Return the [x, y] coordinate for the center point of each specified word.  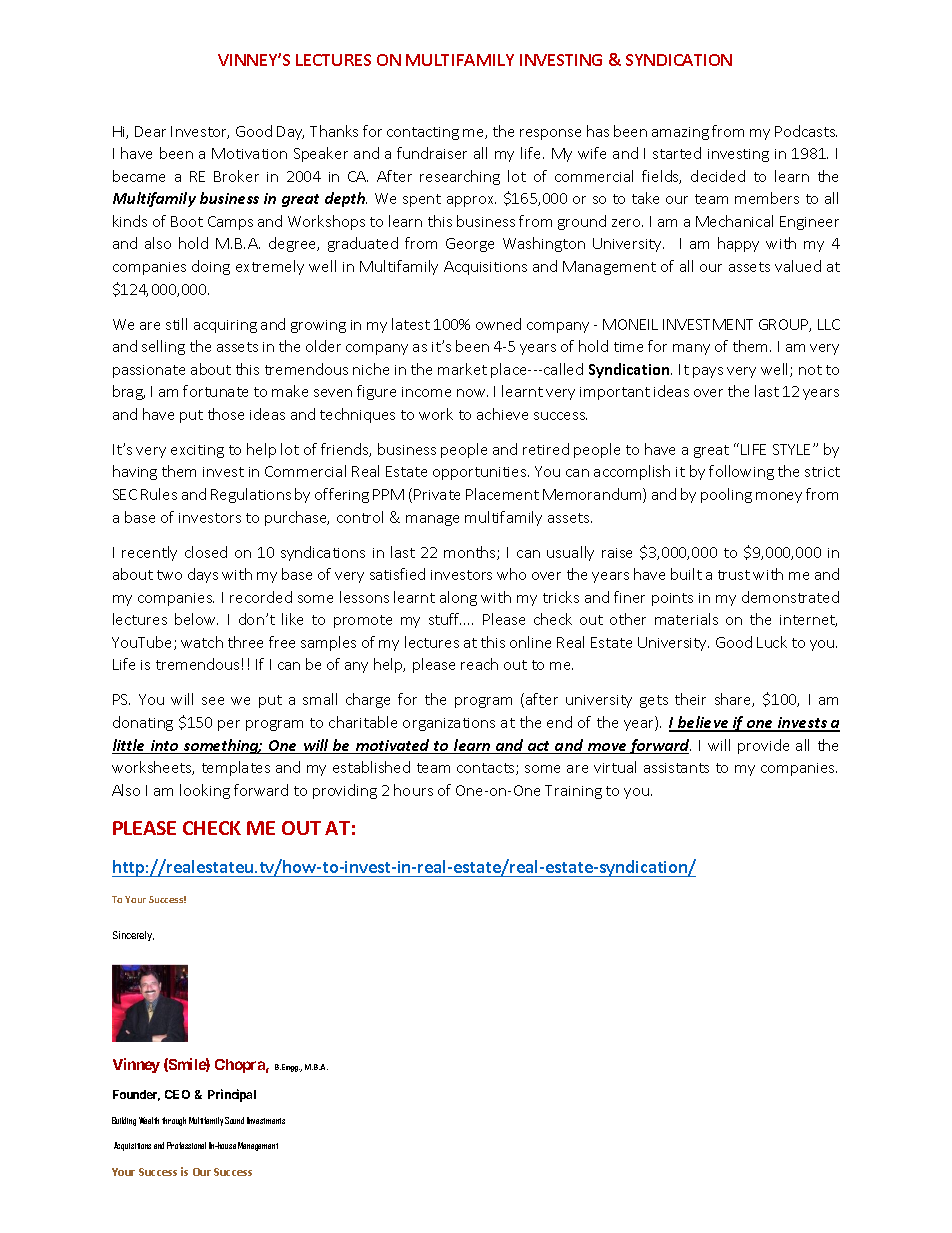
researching [460, 177]
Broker [236, 176]
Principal [232, 1095]
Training [573, 792]
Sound [234, 1120]
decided [718, 176]
